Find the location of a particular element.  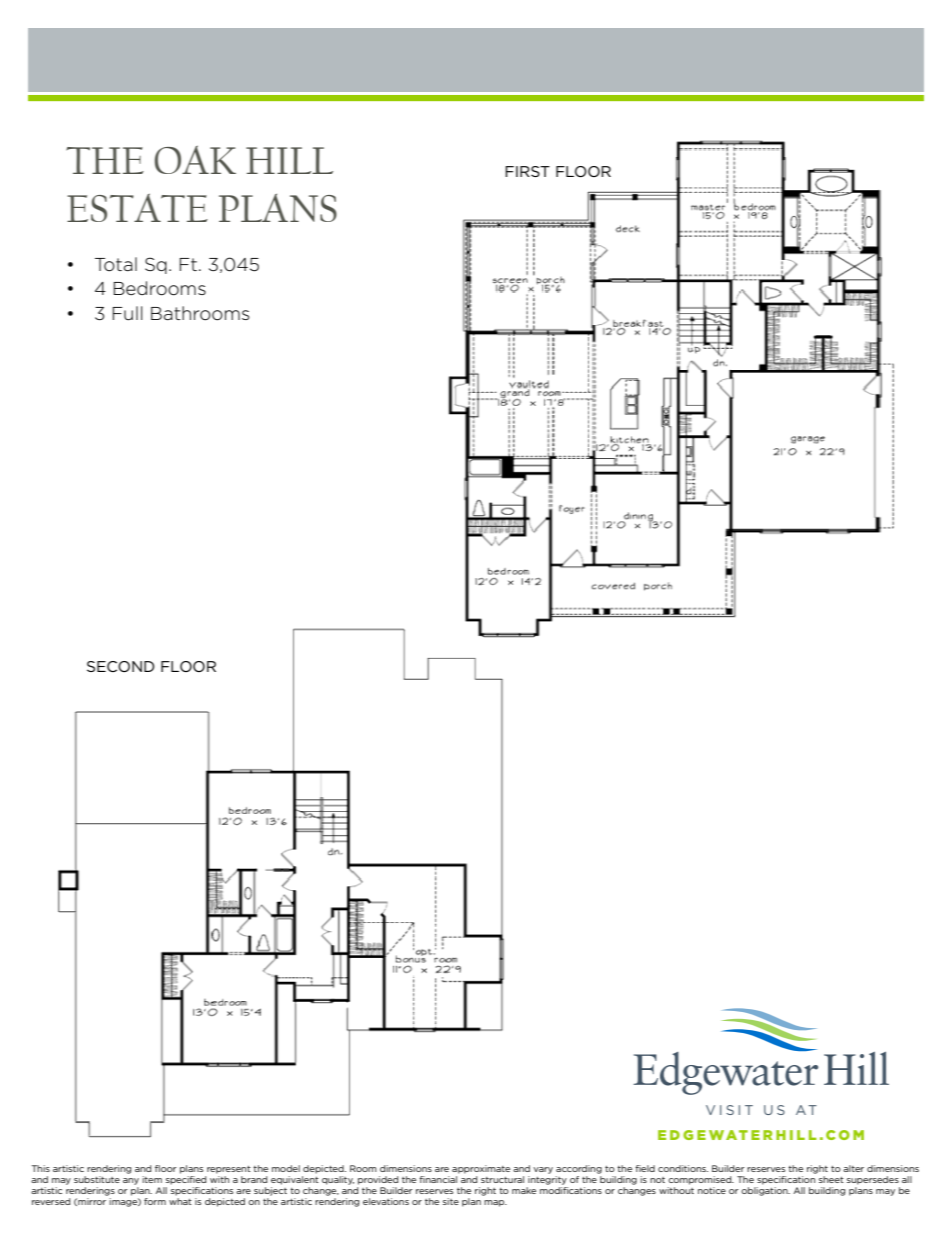

Full is located at coordinates (128, 313).
